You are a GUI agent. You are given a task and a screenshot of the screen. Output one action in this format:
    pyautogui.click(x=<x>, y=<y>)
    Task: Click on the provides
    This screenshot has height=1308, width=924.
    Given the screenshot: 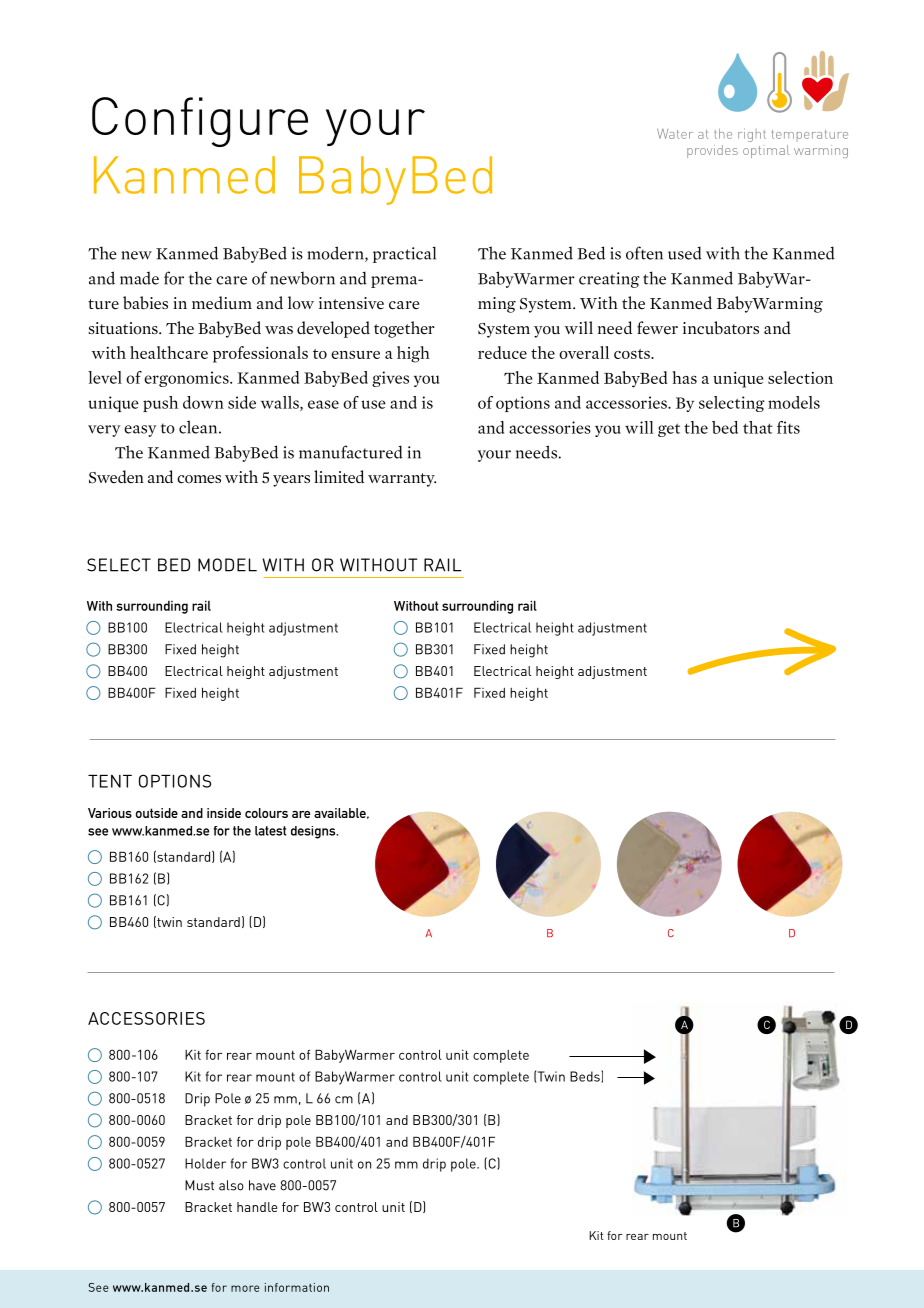 What is the action you would take?
    pyautogui.click(x=712, y=151)
